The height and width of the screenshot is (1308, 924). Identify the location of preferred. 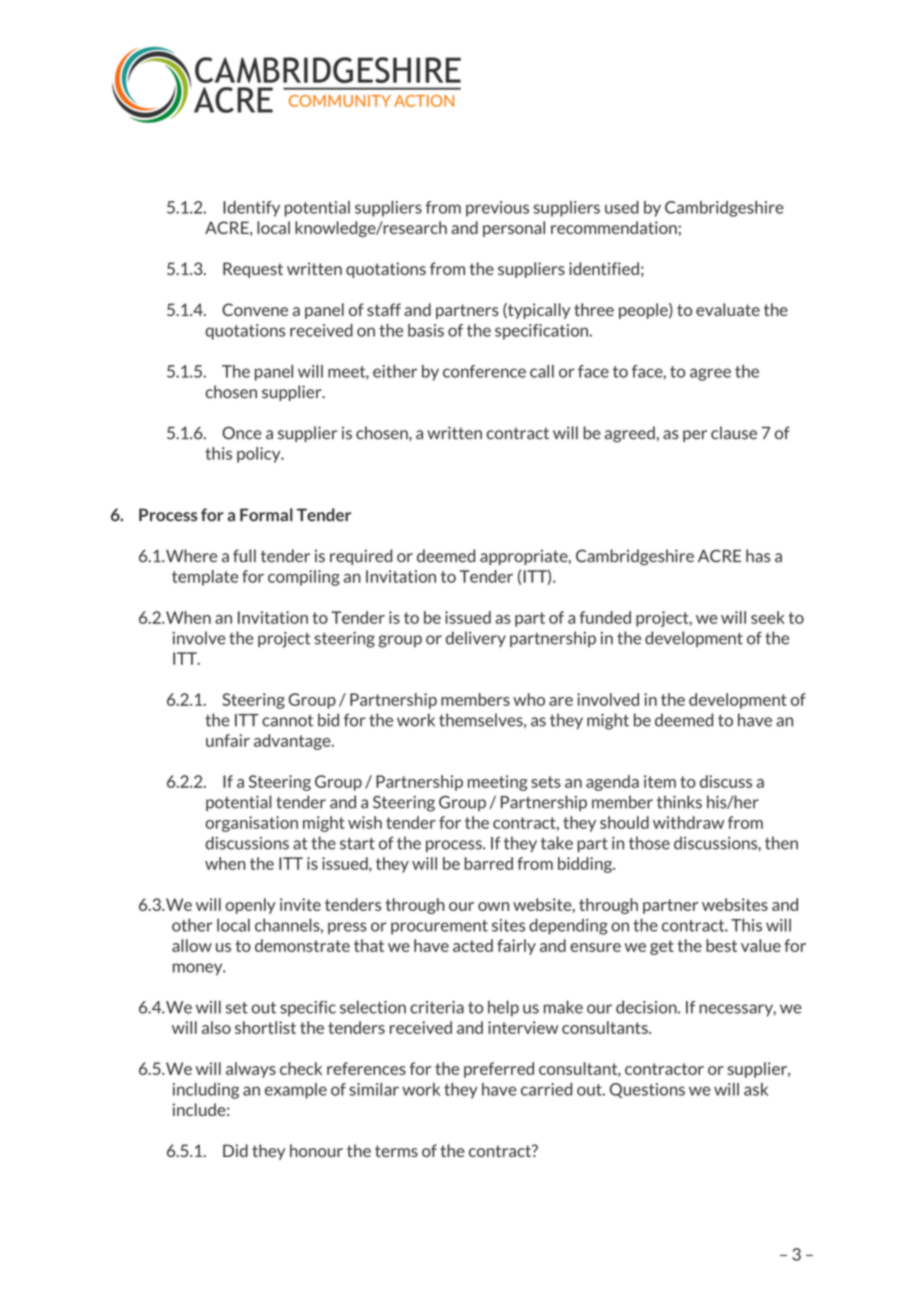
(499, 1070).
